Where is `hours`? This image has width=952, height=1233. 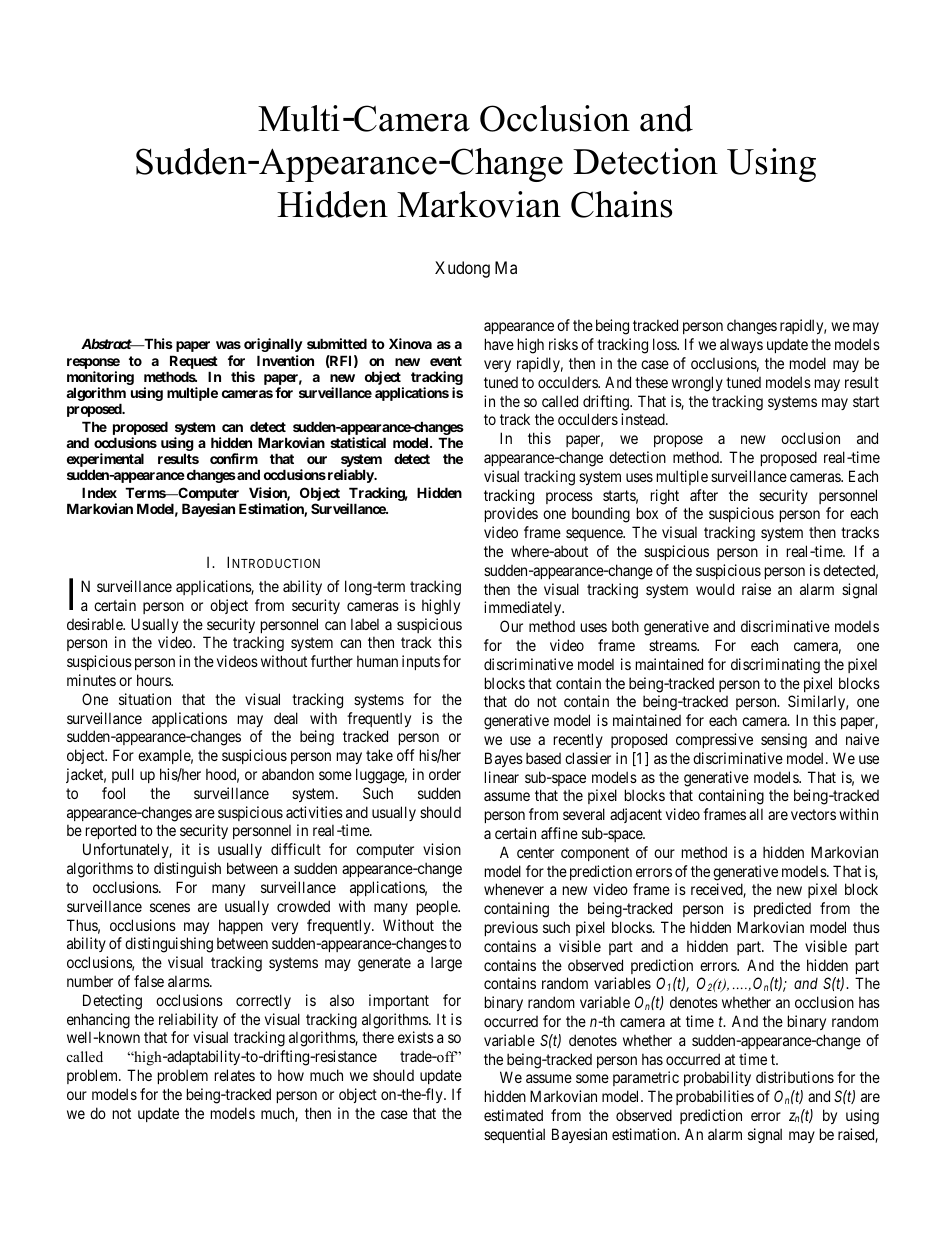
hours is located at coordinates (154, 680).
